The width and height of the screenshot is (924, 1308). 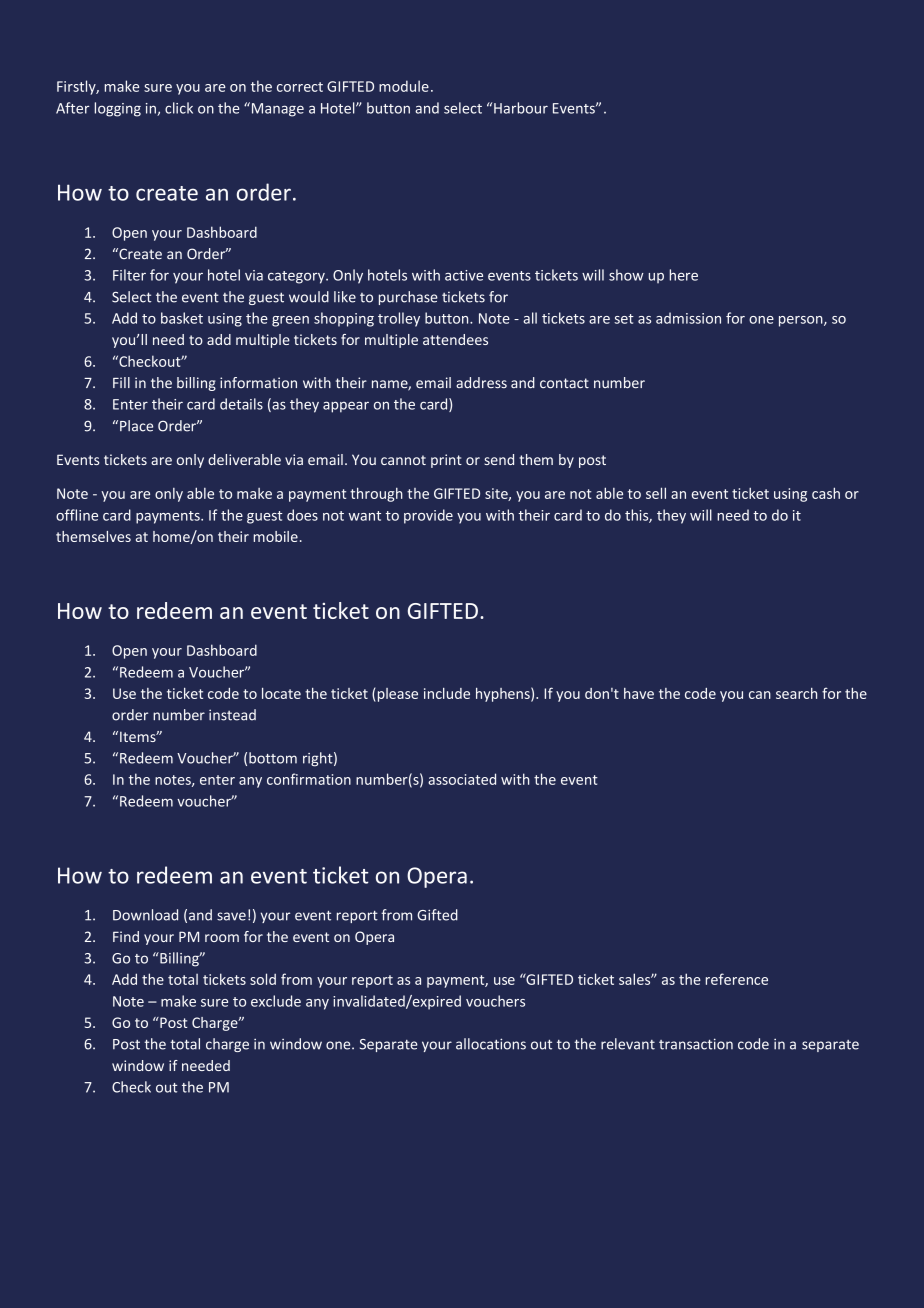 I want to click on provide, so click(x=428, y=516).
